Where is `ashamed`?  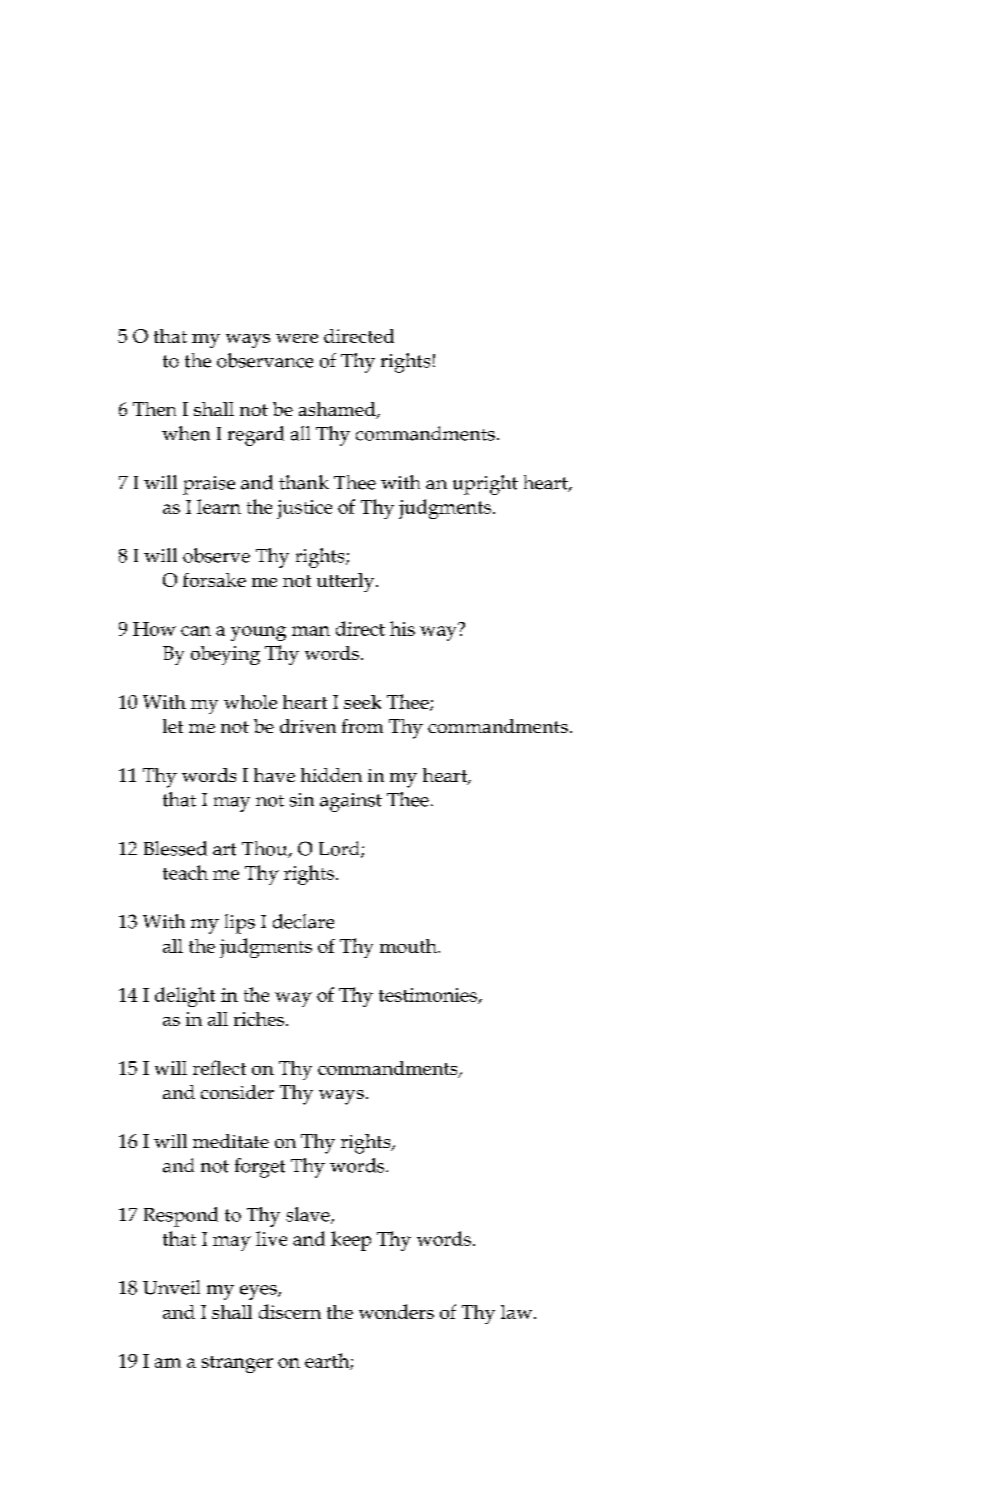
ashamed is located at coordinates (338, 410).
